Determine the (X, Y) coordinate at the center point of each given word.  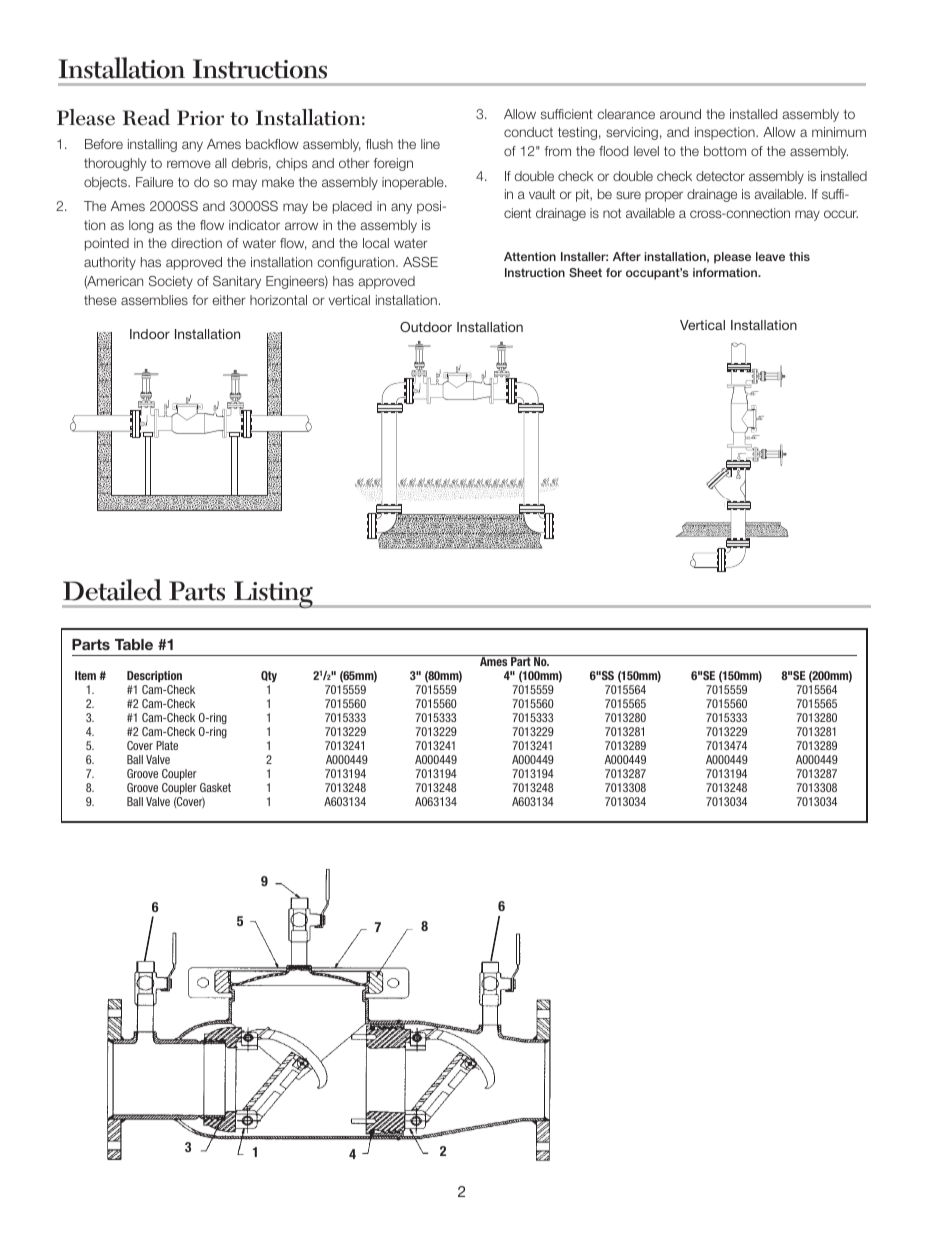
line (430, 144)
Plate (167, 745)
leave (770, 256)
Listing (273, 595)
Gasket (215, 787)
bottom (725, 151)
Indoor (150, 334)
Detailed (112, 590)
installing (152, 145)
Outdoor (426, 327)
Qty (269, 676)
